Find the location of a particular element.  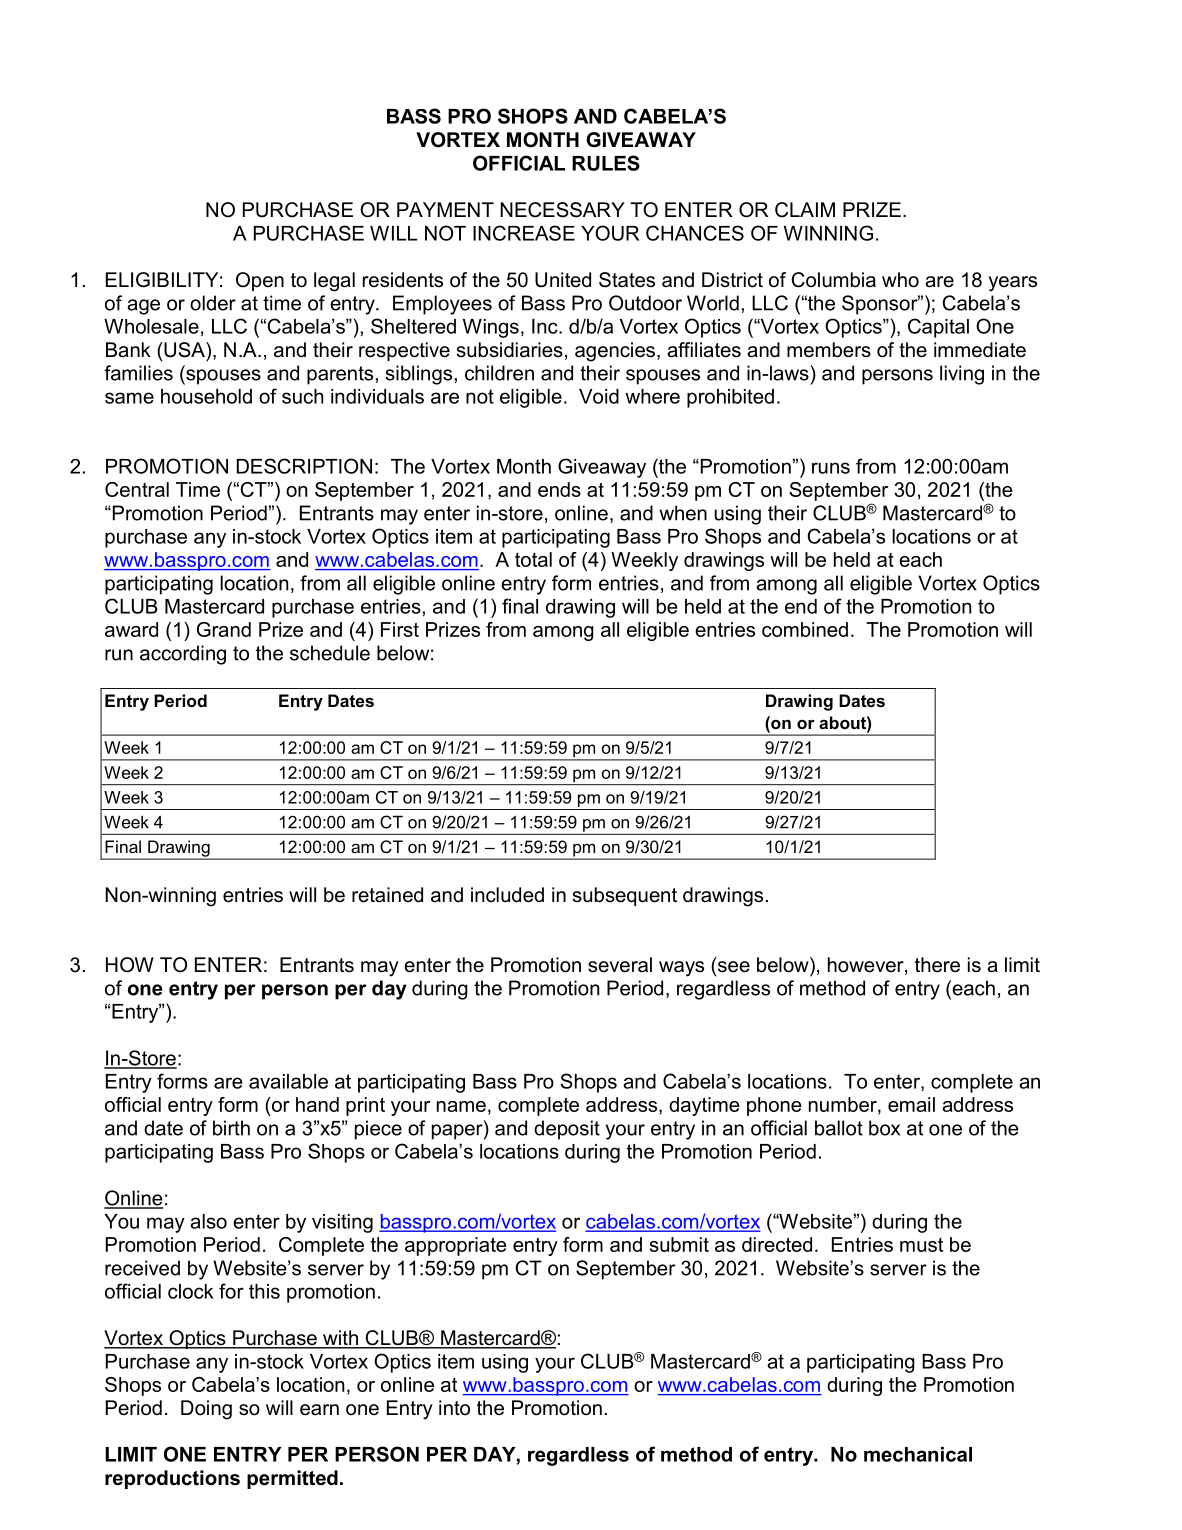

retained is located at coordinates (387, 895).
